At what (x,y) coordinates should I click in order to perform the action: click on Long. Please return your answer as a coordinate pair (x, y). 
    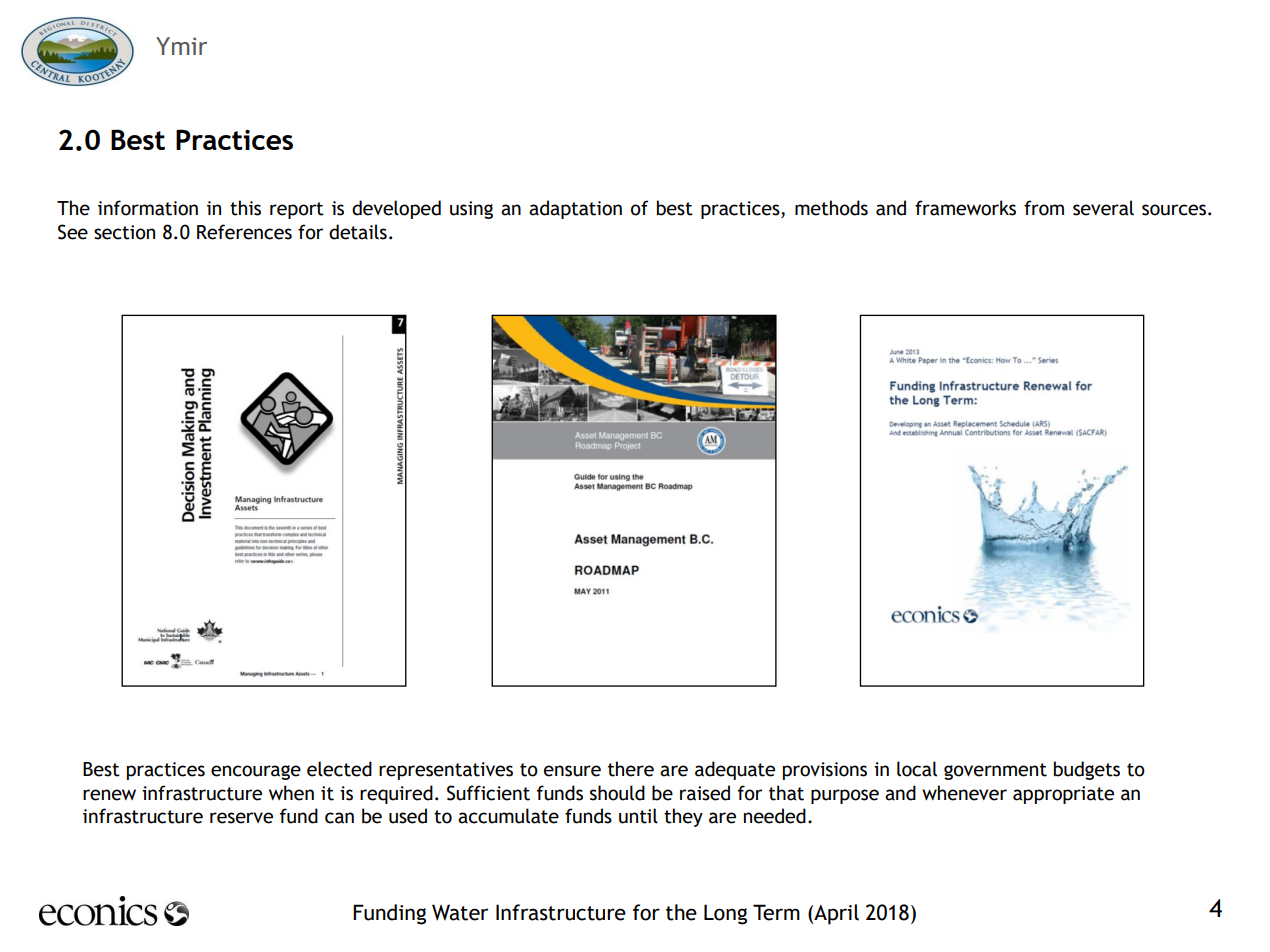
    Looking at the image, I should click on (725, 914).
